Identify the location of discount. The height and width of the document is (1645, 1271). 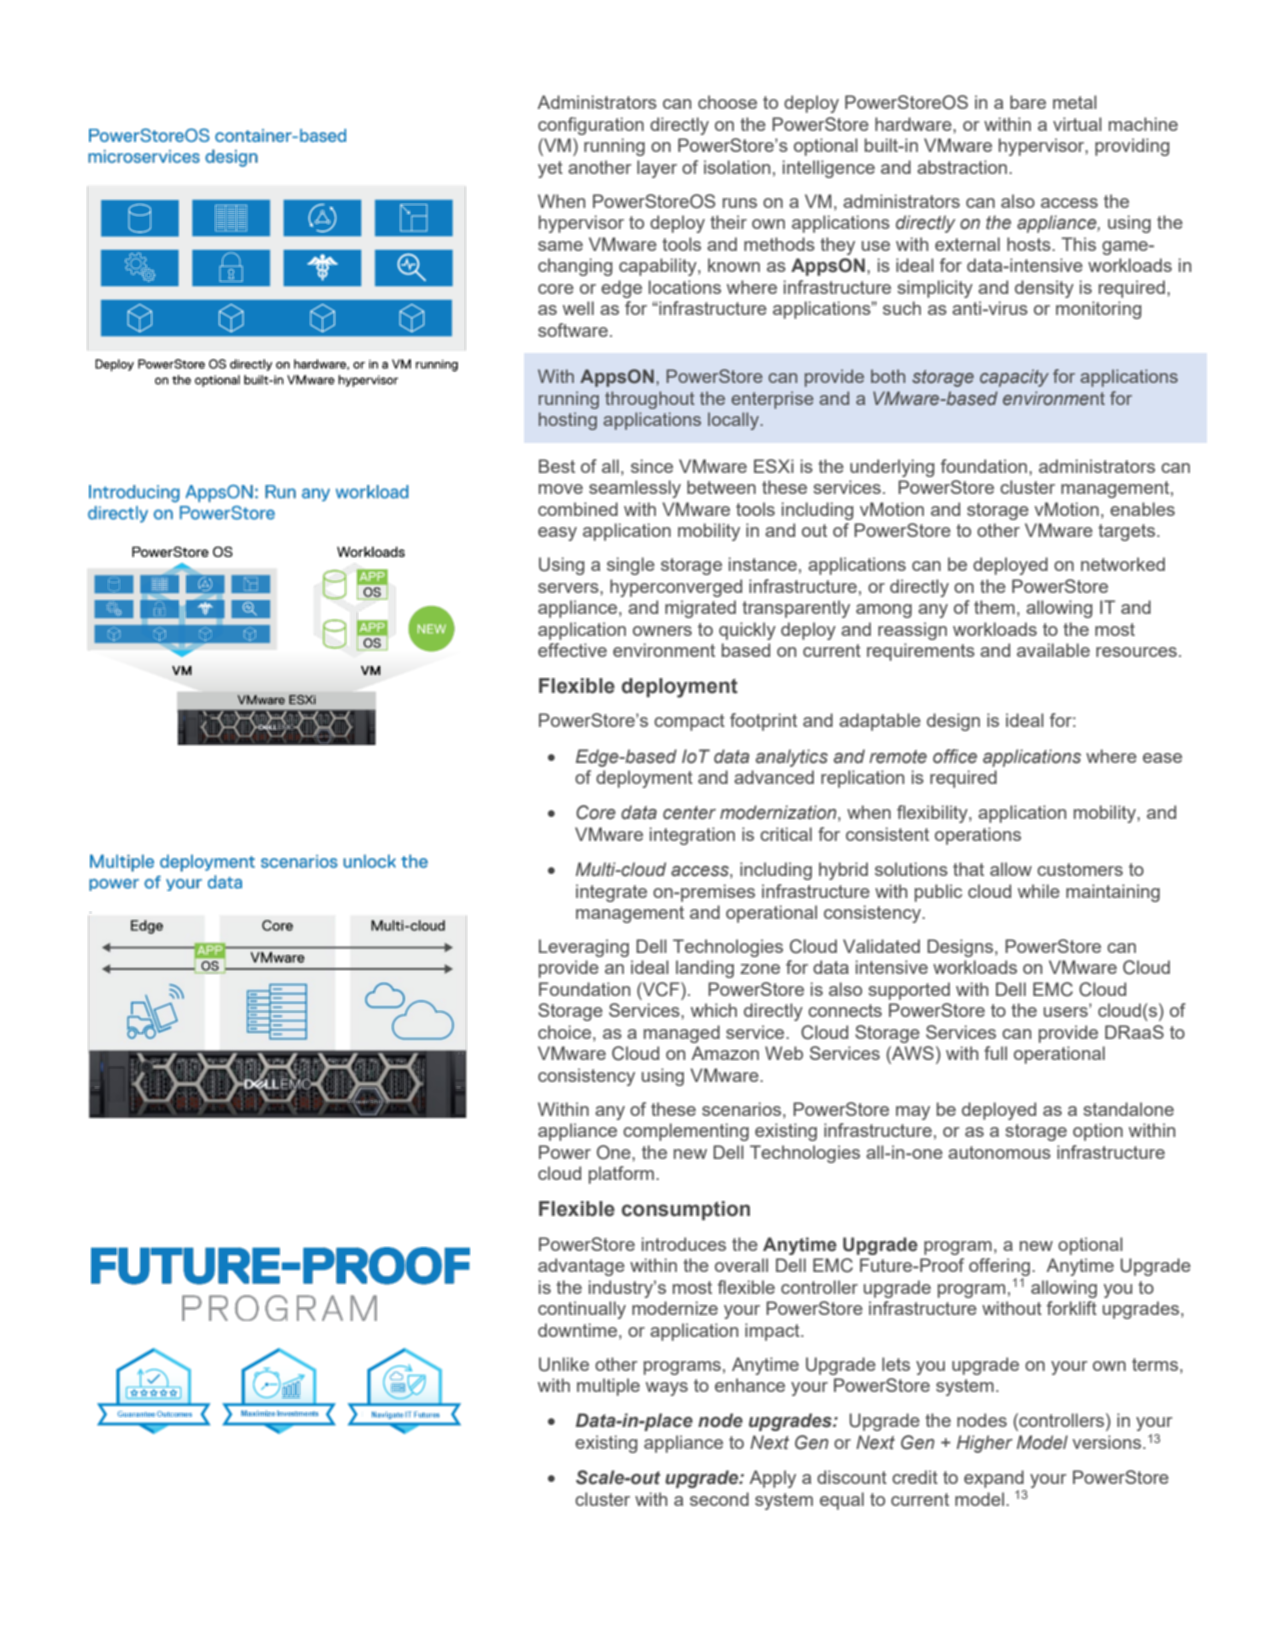
(852, 1477).
